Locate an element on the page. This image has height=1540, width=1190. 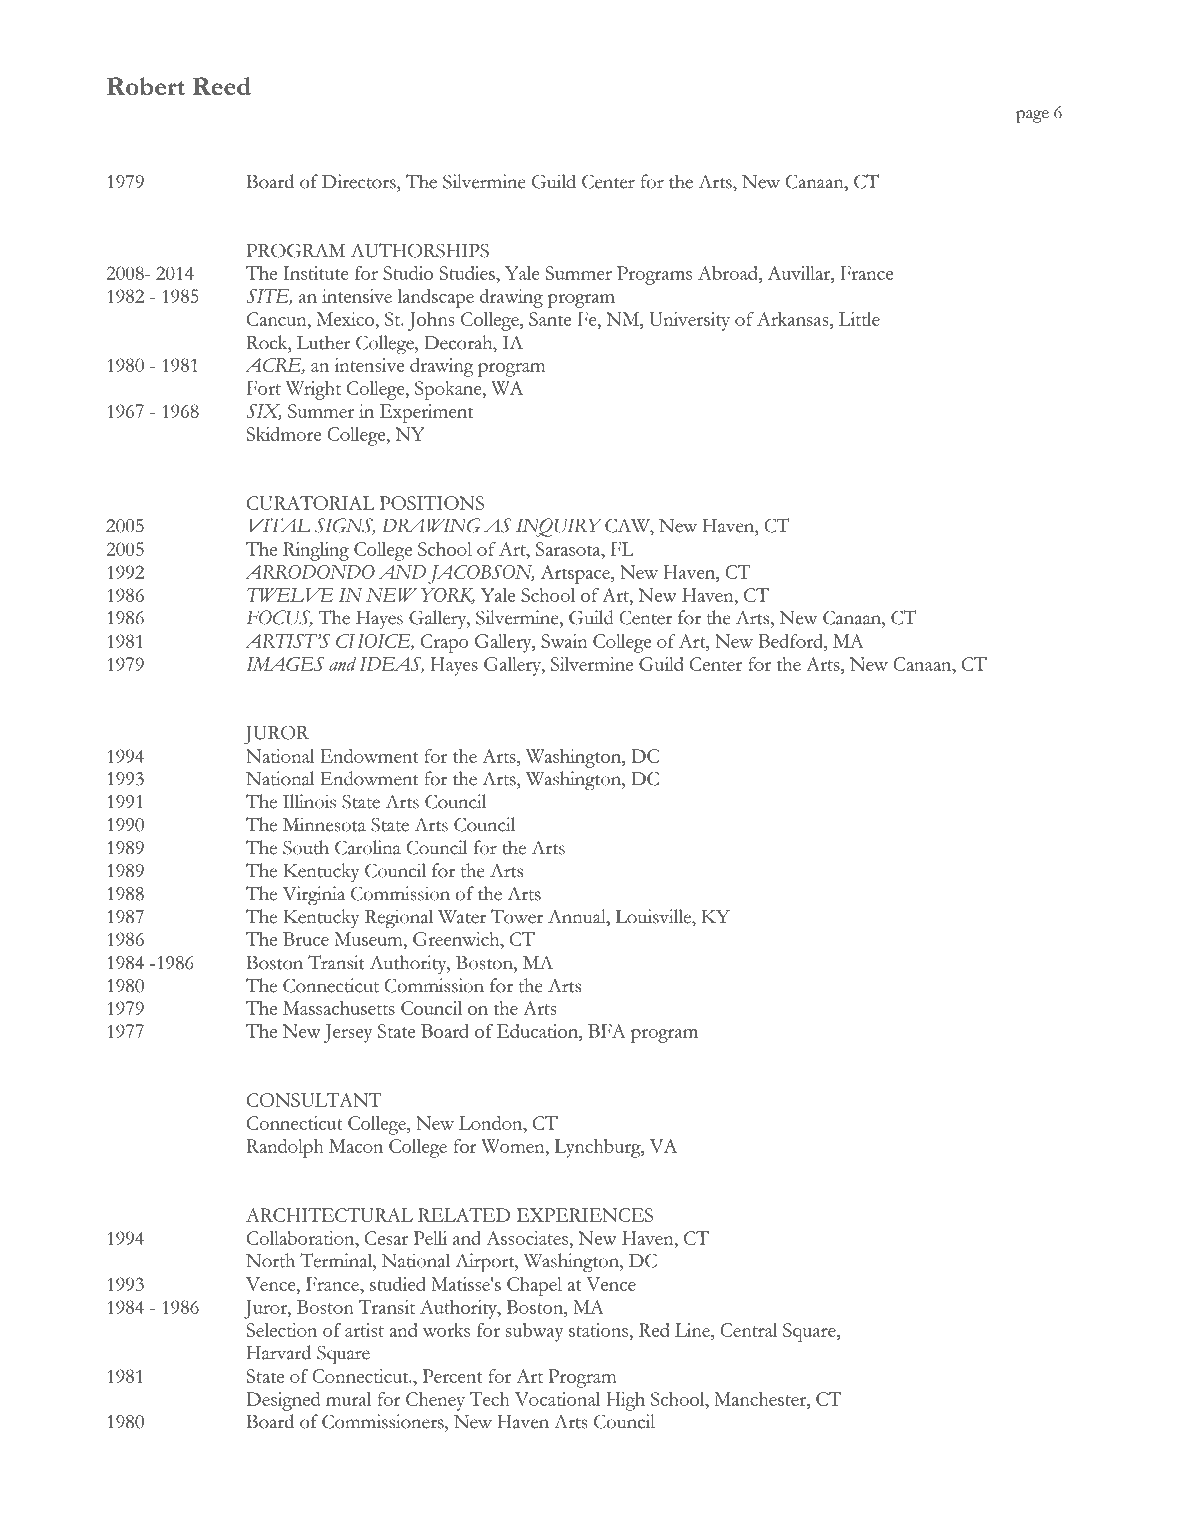
stations is located at coordinates (600, 1330).
